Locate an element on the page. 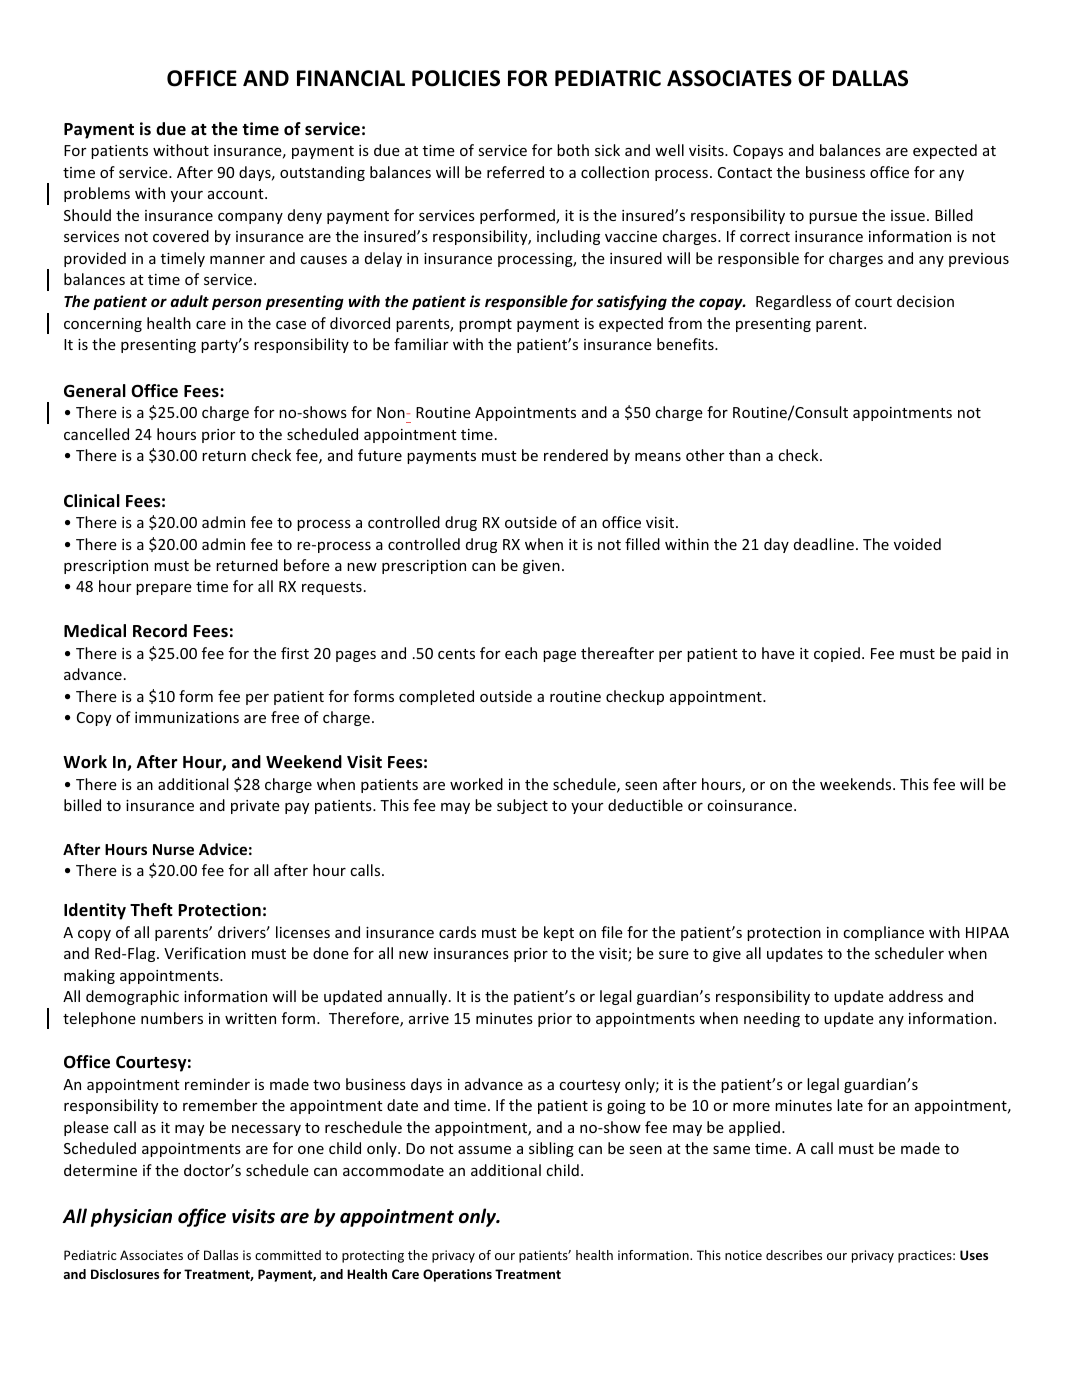 This page has height=1392, width=1076. private is located at coordinates (255, 807).
